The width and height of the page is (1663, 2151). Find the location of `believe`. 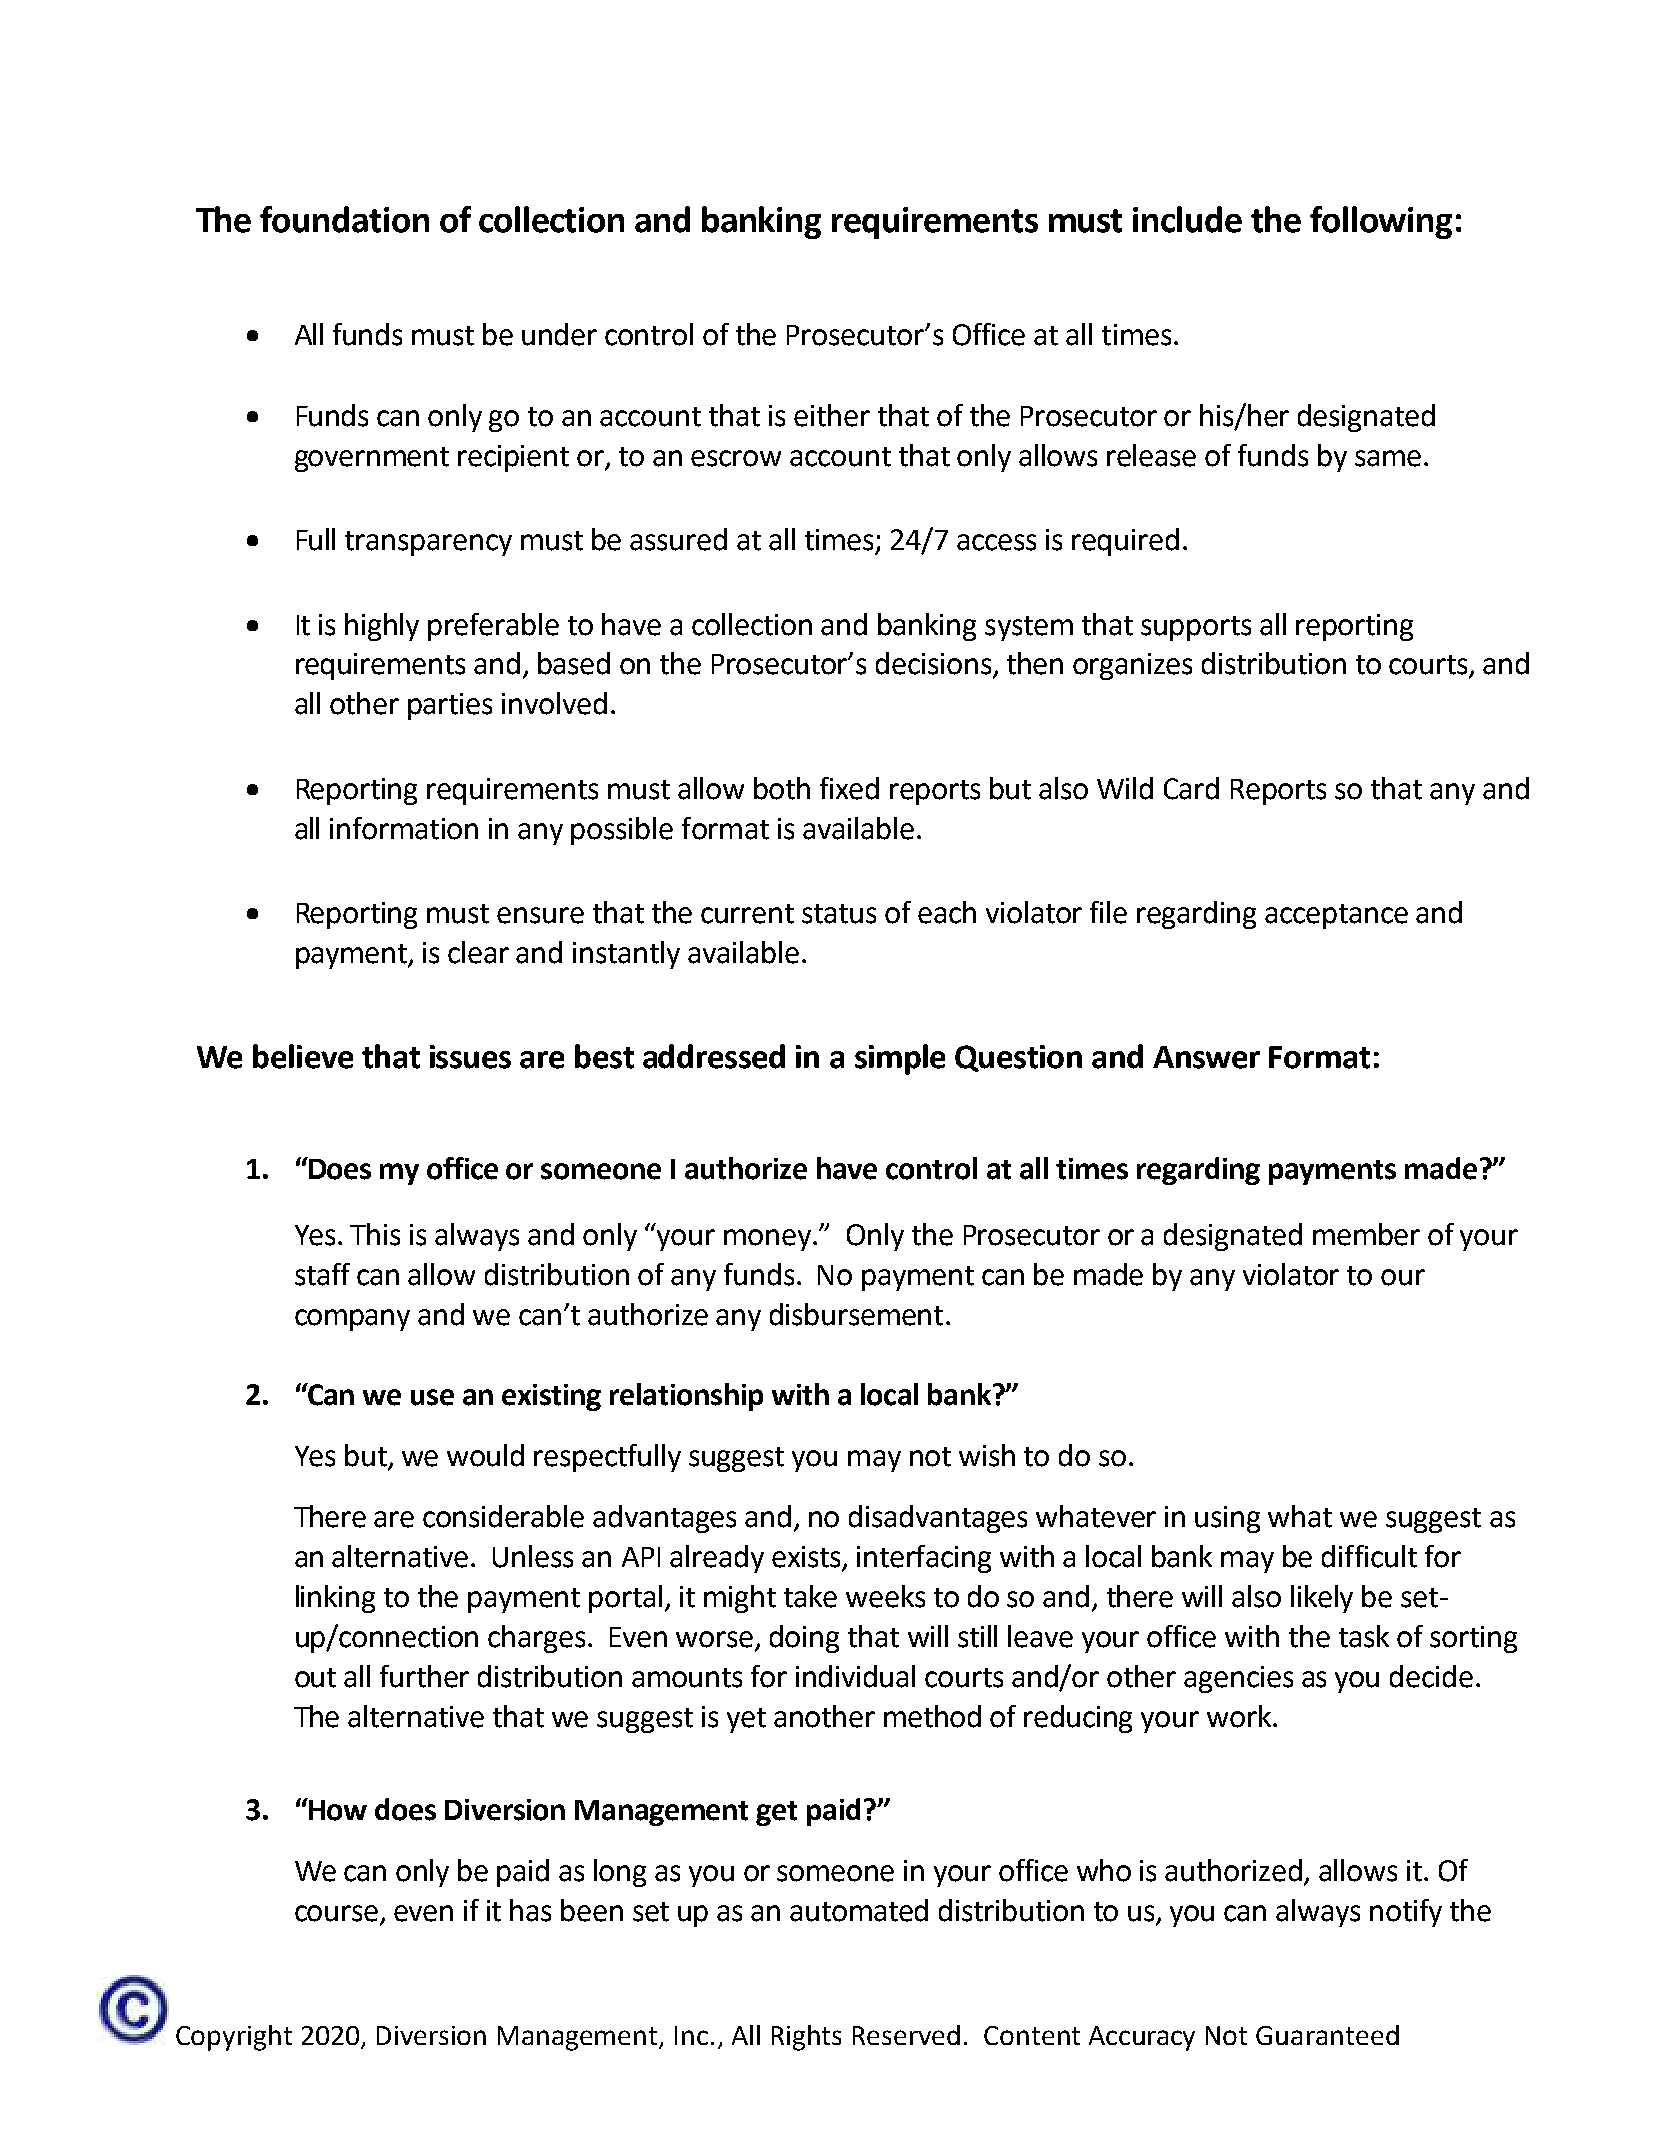

believe is located at coordinates (303, 1056).
